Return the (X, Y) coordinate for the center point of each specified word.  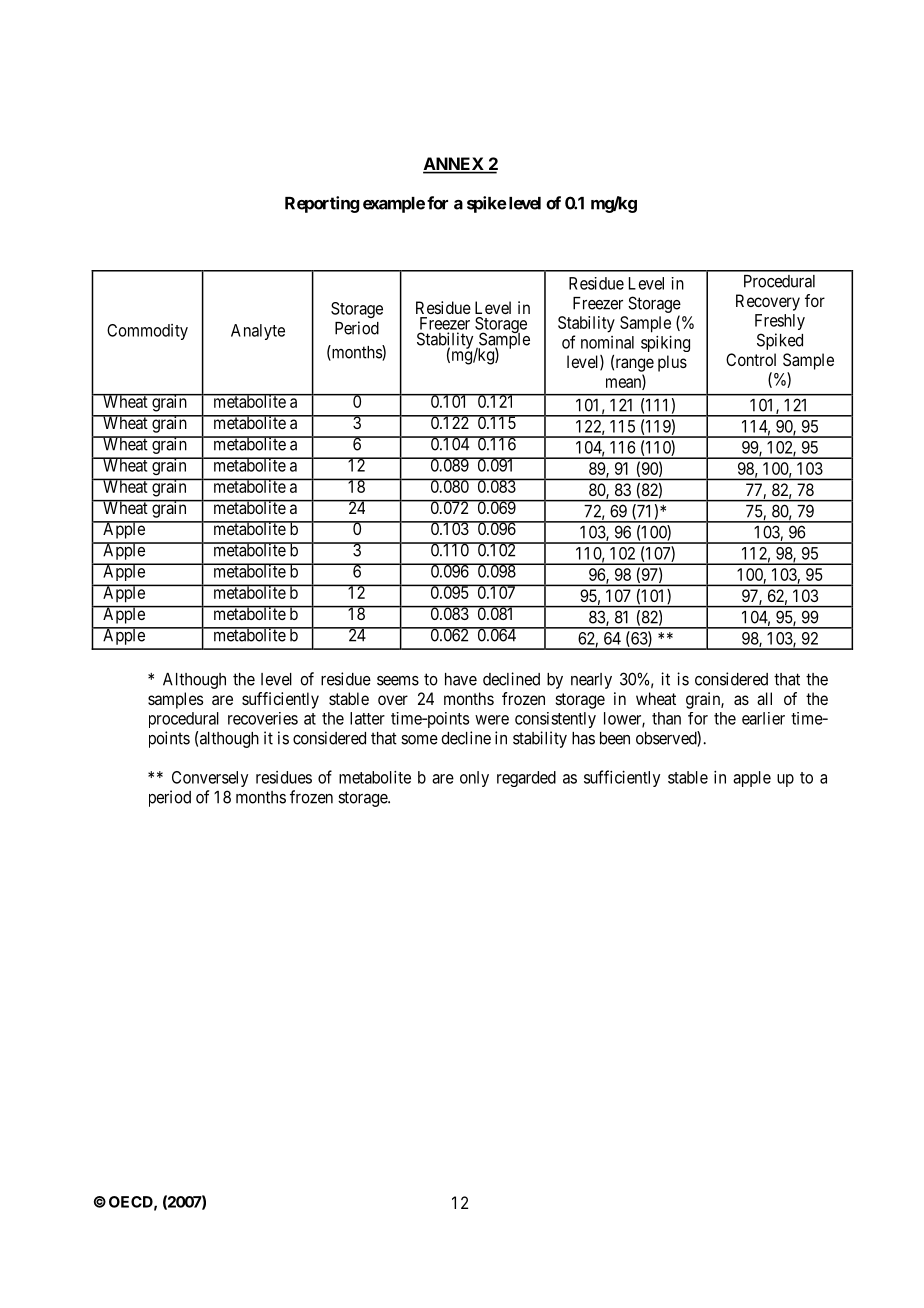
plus (672, 363)
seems (398, 681)
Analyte (258, 332)
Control (751, 359)
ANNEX (454, 165)
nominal (607, 342)
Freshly (780, 322)
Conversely (210, 779)
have (461, 679)
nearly (591, 681)
